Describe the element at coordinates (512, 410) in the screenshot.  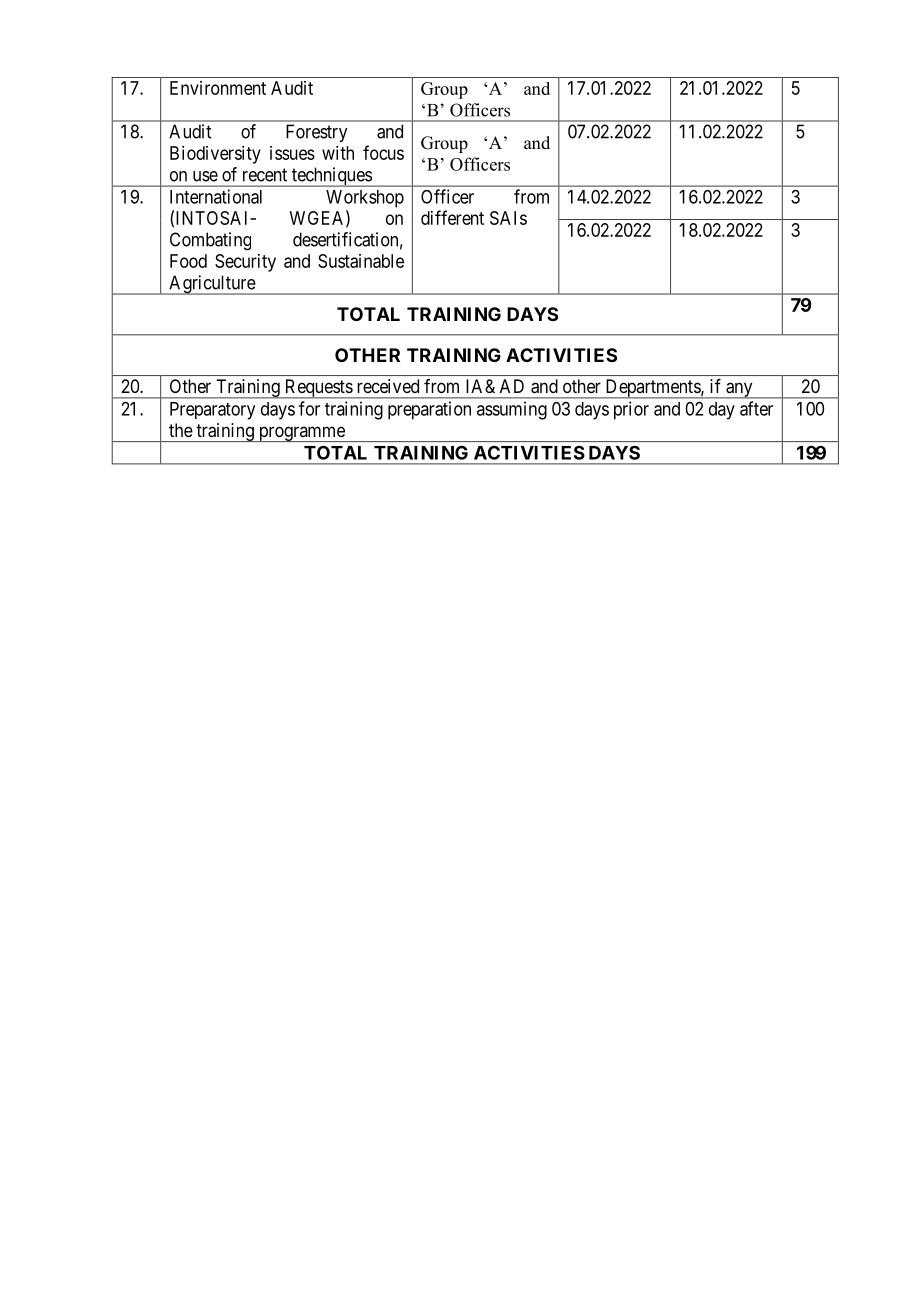
I see `assuming` at that location.
